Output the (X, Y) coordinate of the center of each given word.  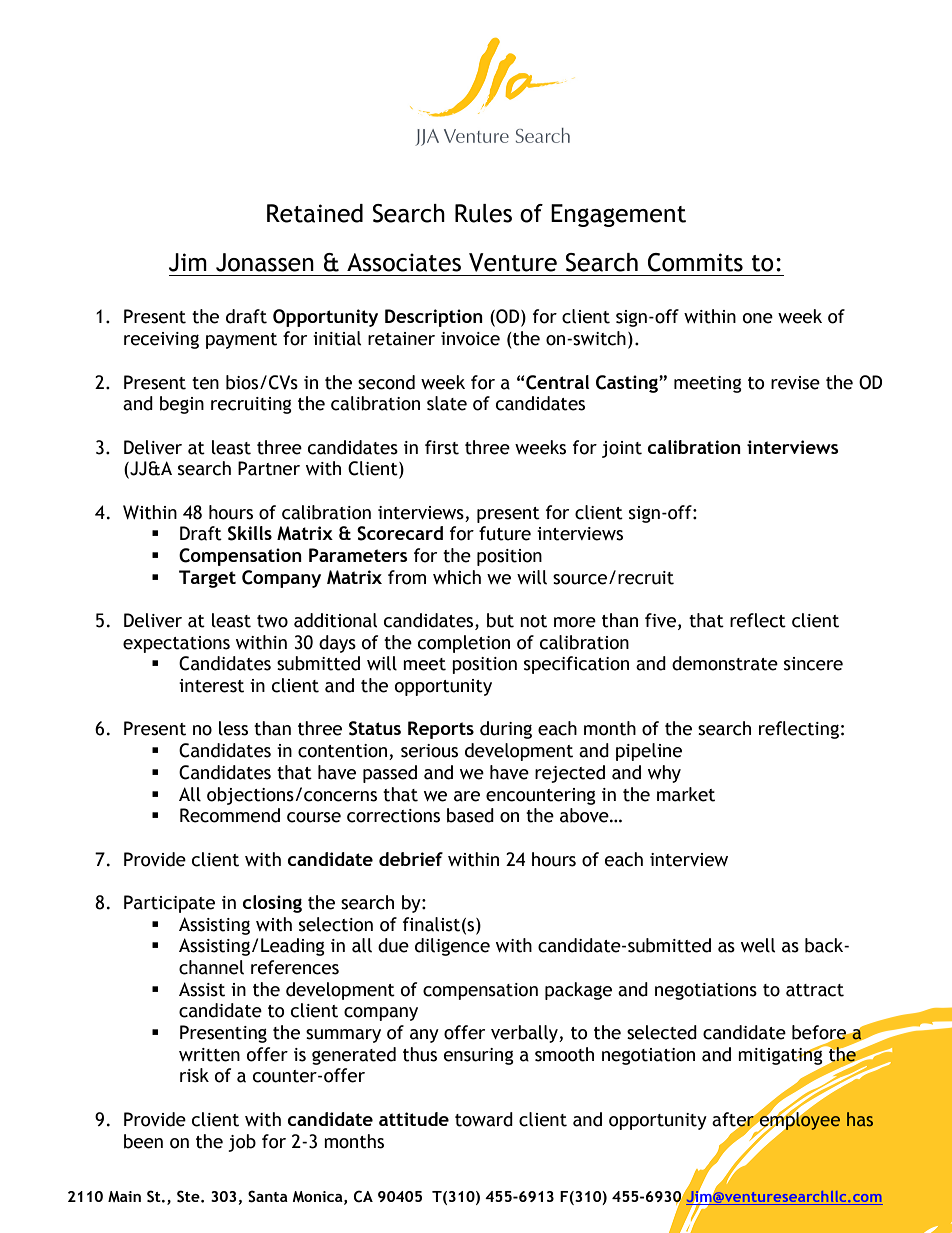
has (860, 1119)
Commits (695, 262)
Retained (315, 213)
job (242, 1143)
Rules (483, 213)
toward (484, 1119)
